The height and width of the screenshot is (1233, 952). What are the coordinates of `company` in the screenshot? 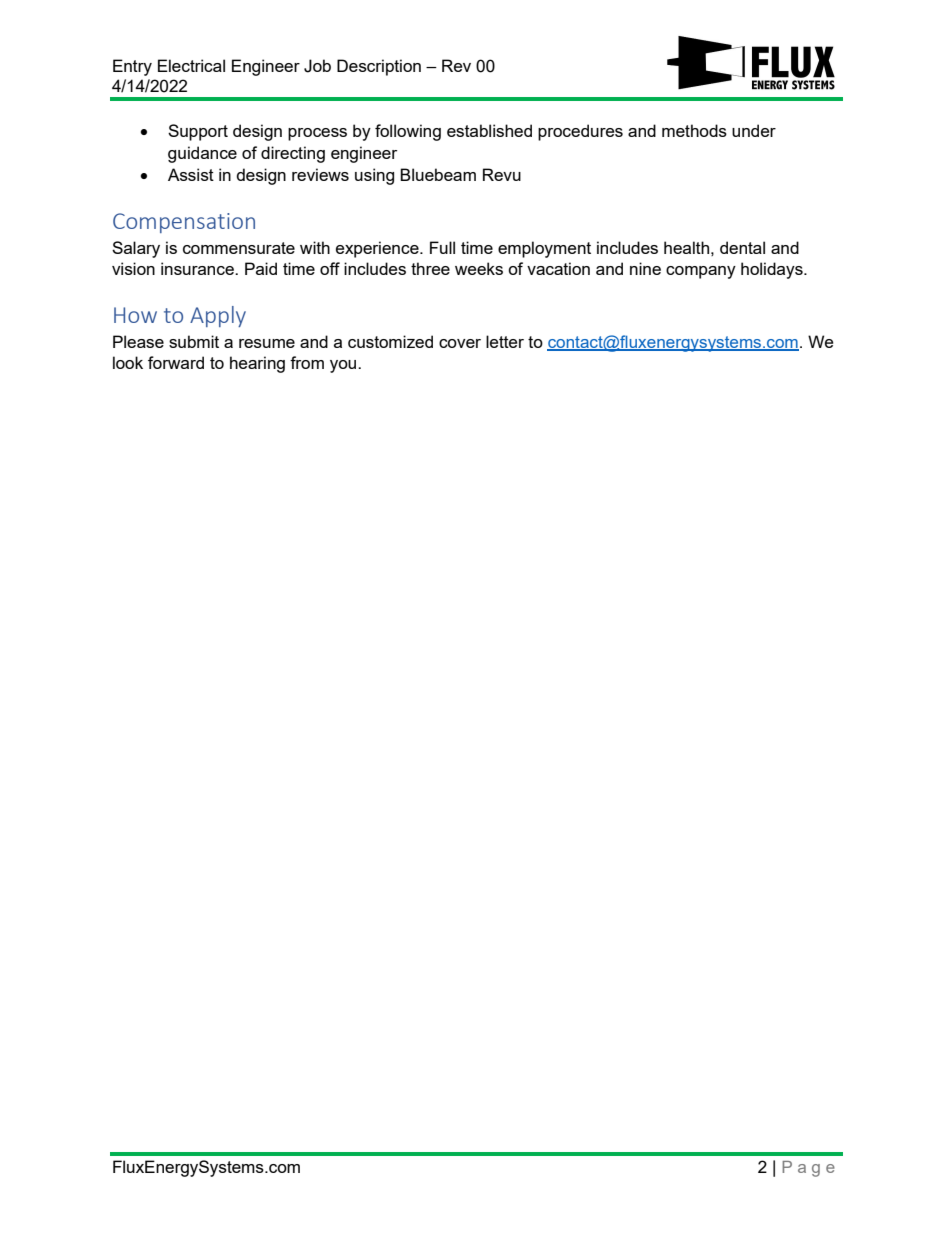 It's located at (701, 272).
